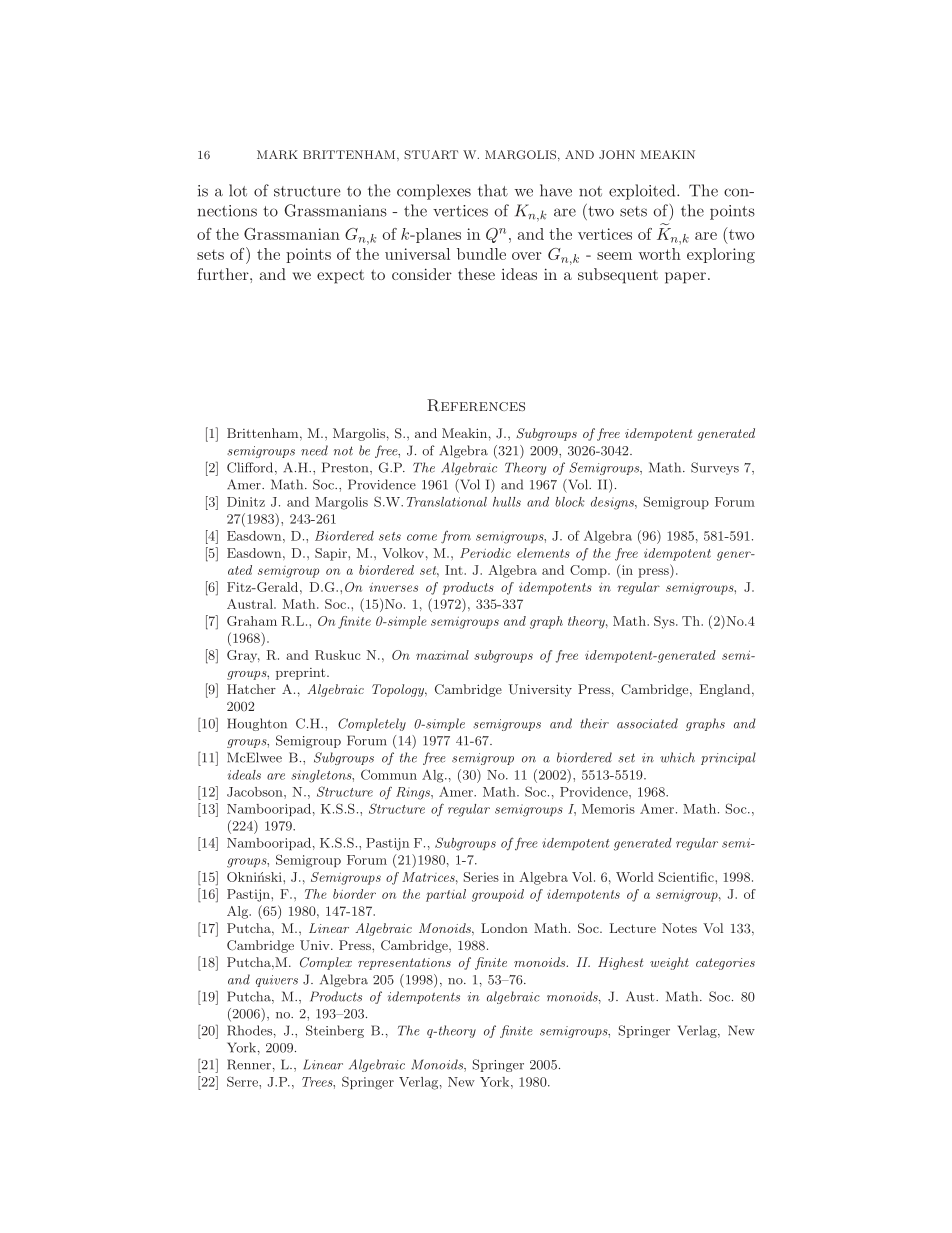  Describe the element at coordinates (669, 963) in the page. I see `weight` at that location.
